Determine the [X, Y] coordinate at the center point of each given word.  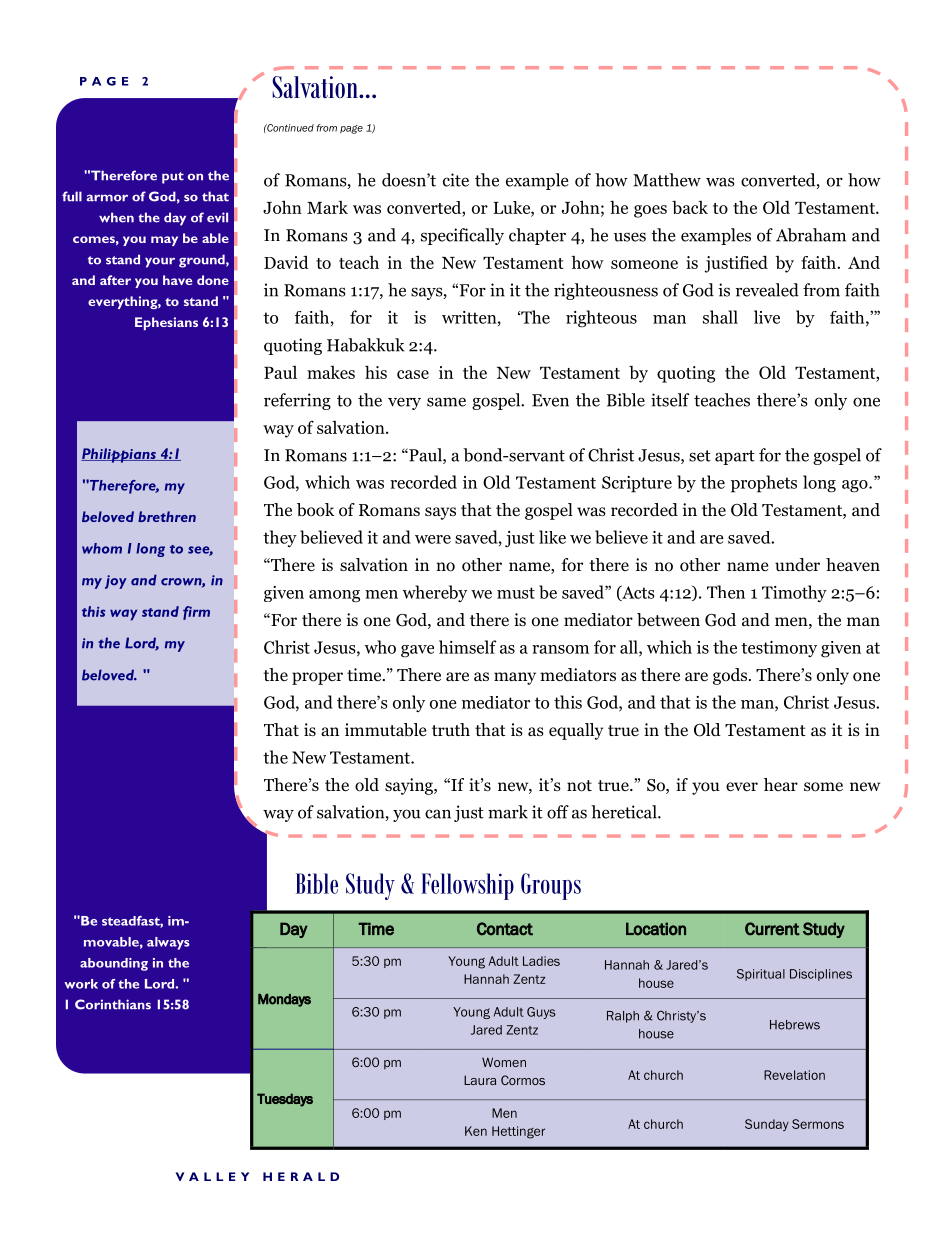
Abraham [811, 235]
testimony [779, 649]
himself [468, 647]
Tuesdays [285, 1100]
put [173, 178]
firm [196, 613]
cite [456, 180]
